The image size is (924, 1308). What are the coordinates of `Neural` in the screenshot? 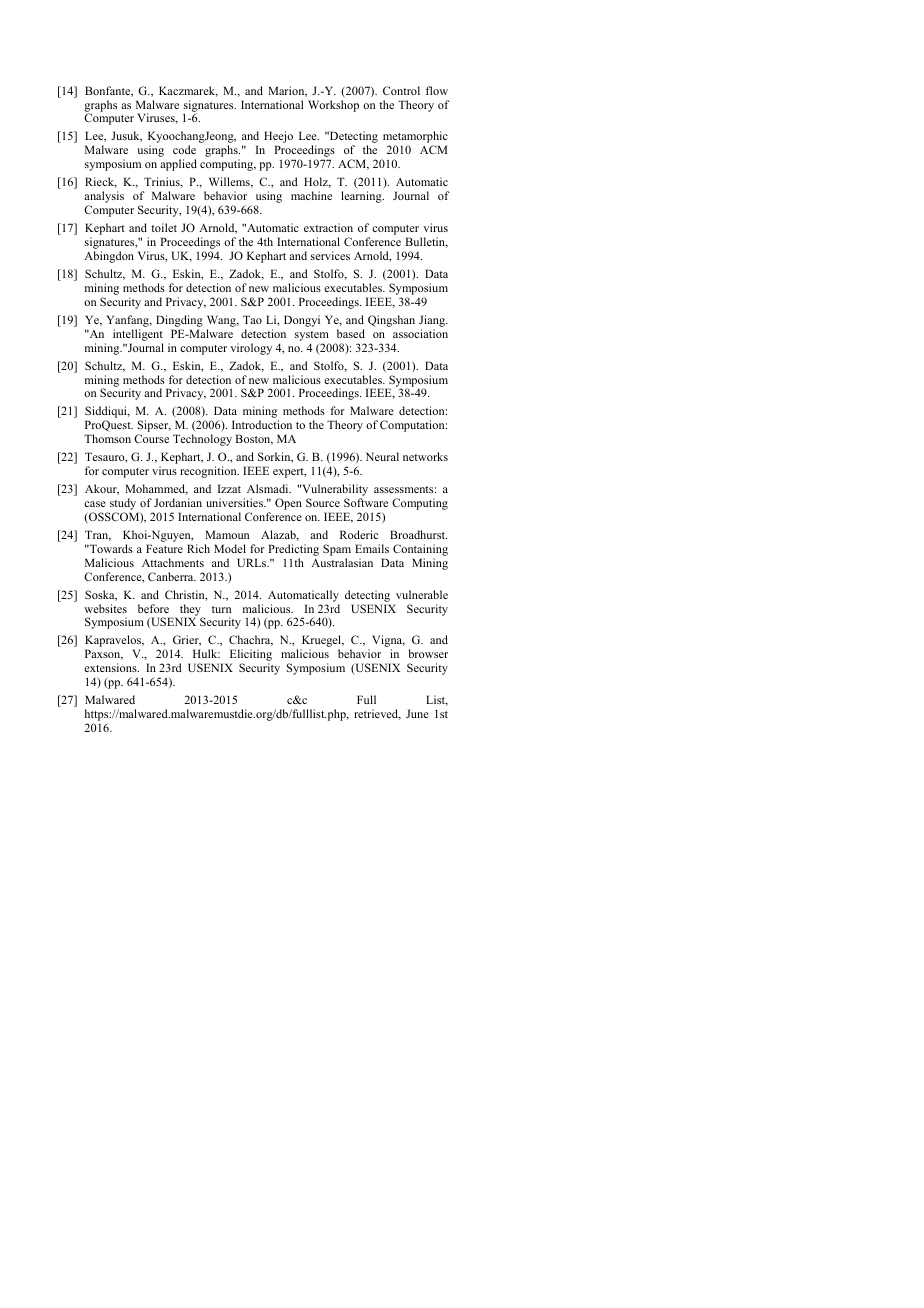 It's located at (382, 456).
